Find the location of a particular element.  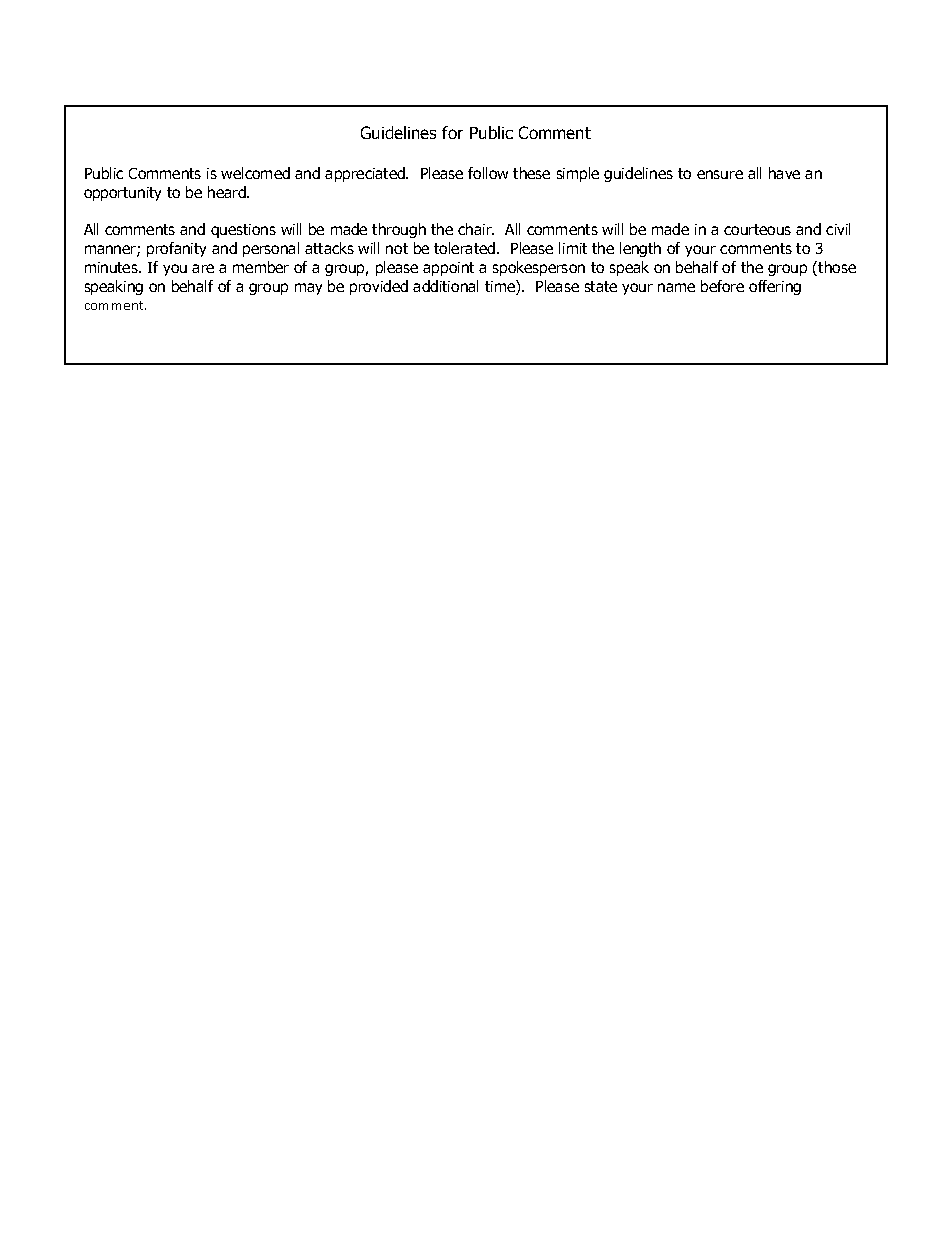

welcomed is located at coordinates (255, 173).
